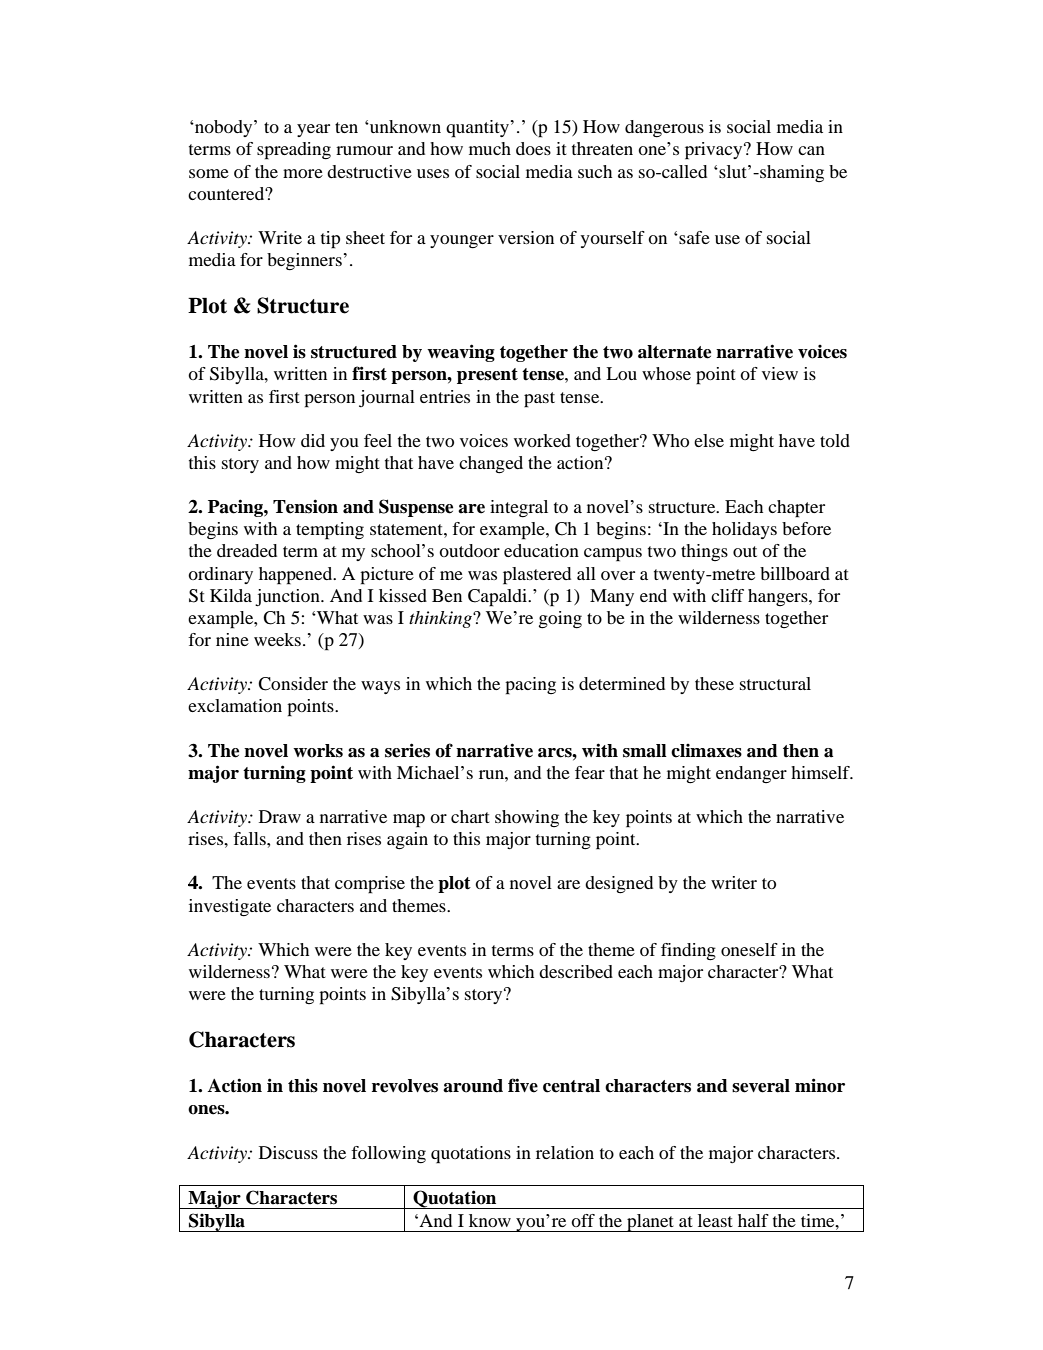  What do you see at coordinates (533, 148) in the document?
I see `does` at bounding box center [533, 148].
